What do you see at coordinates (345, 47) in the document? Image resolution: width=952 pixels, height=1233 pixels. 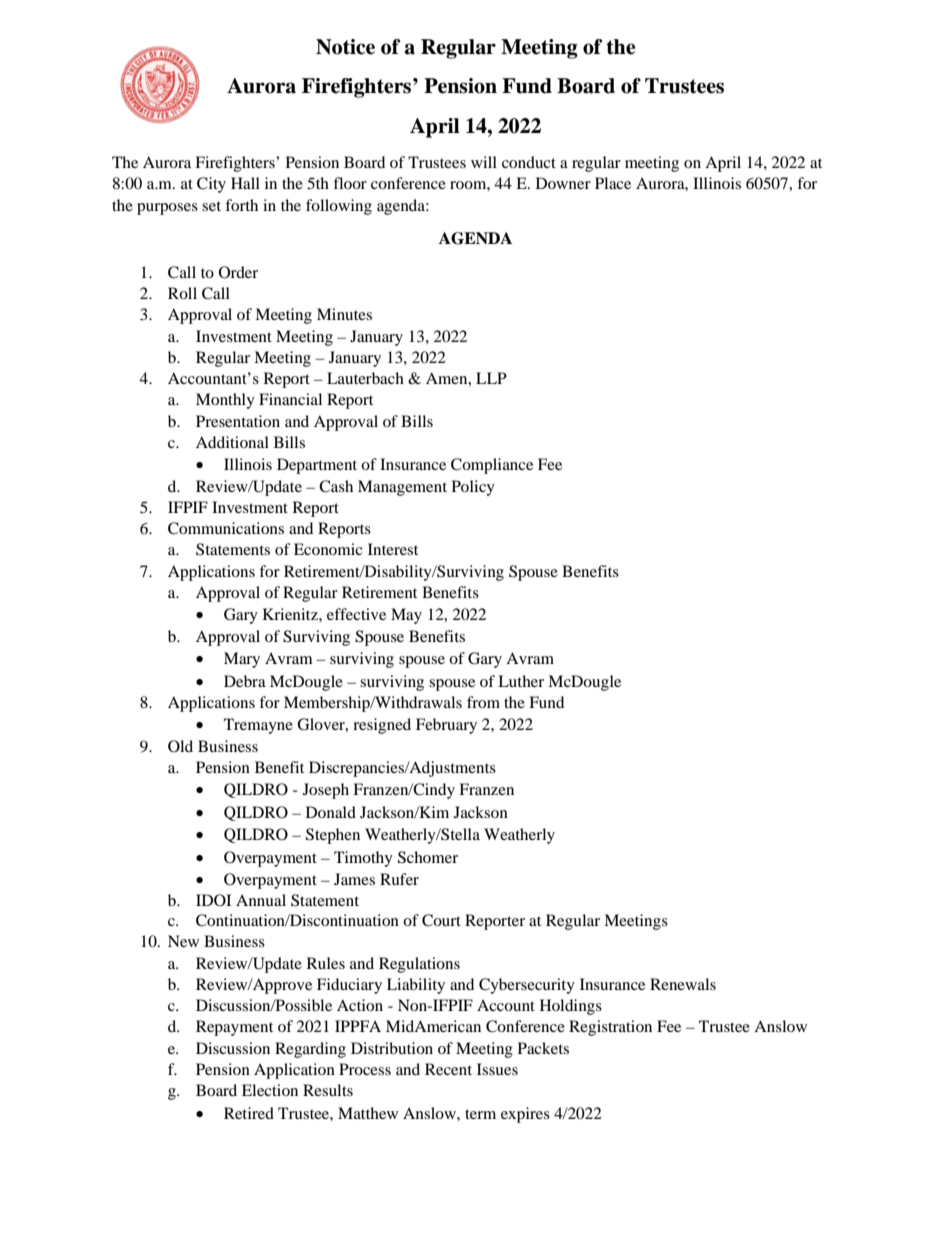 I see `Notice` at bounding box center [345, 47].
